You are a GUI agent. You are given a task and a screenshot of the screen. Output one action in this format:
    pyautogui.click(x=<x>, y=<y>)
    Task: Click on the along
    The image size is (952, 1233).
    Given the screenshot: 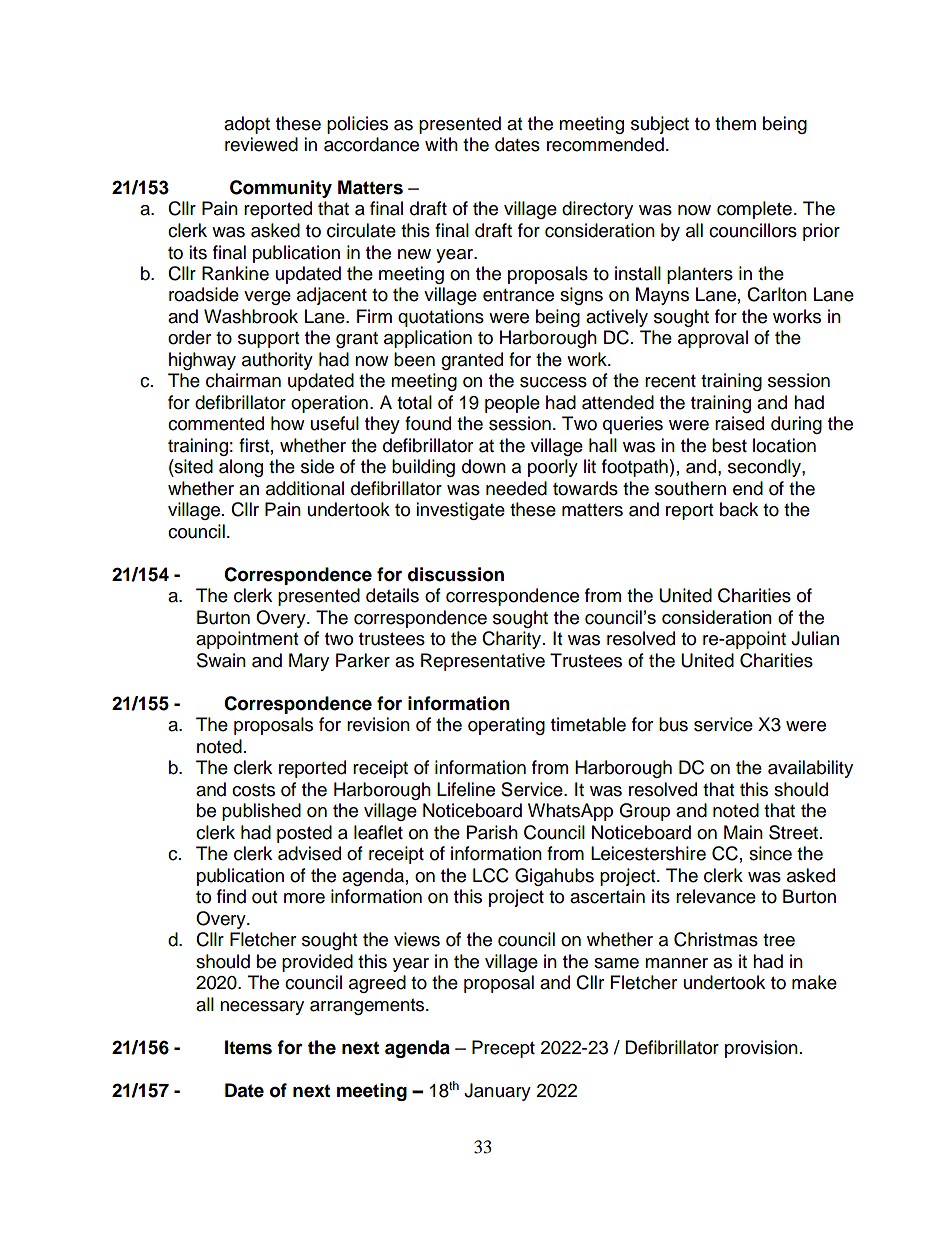 What is the action you would take?
    pyautogui.click(x=241, y=468)
